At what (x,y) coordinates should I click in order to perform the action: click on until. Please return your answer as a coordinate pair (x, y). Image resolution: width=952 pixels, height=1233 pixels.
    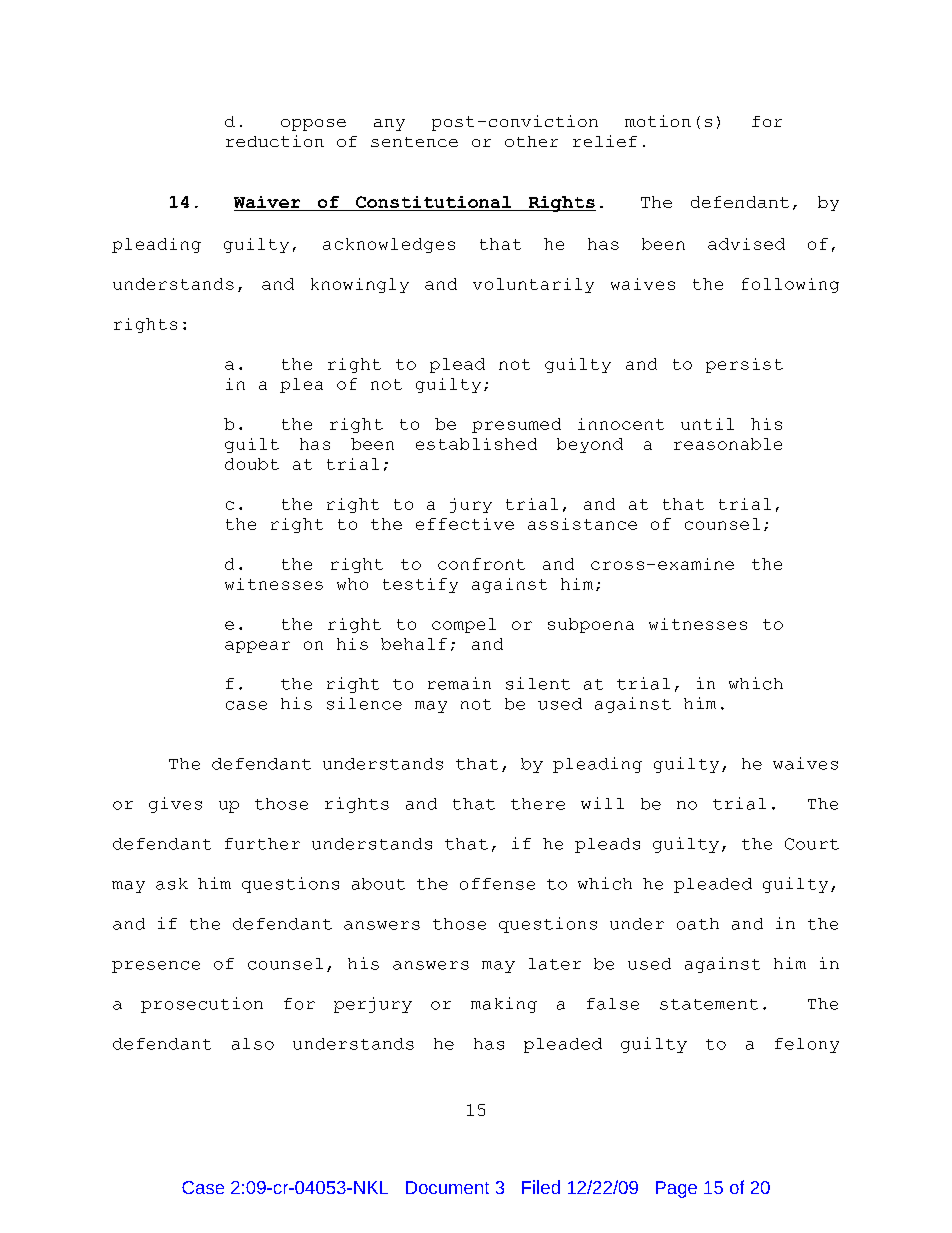
    Looking at the image, I should click on (707, 424).
